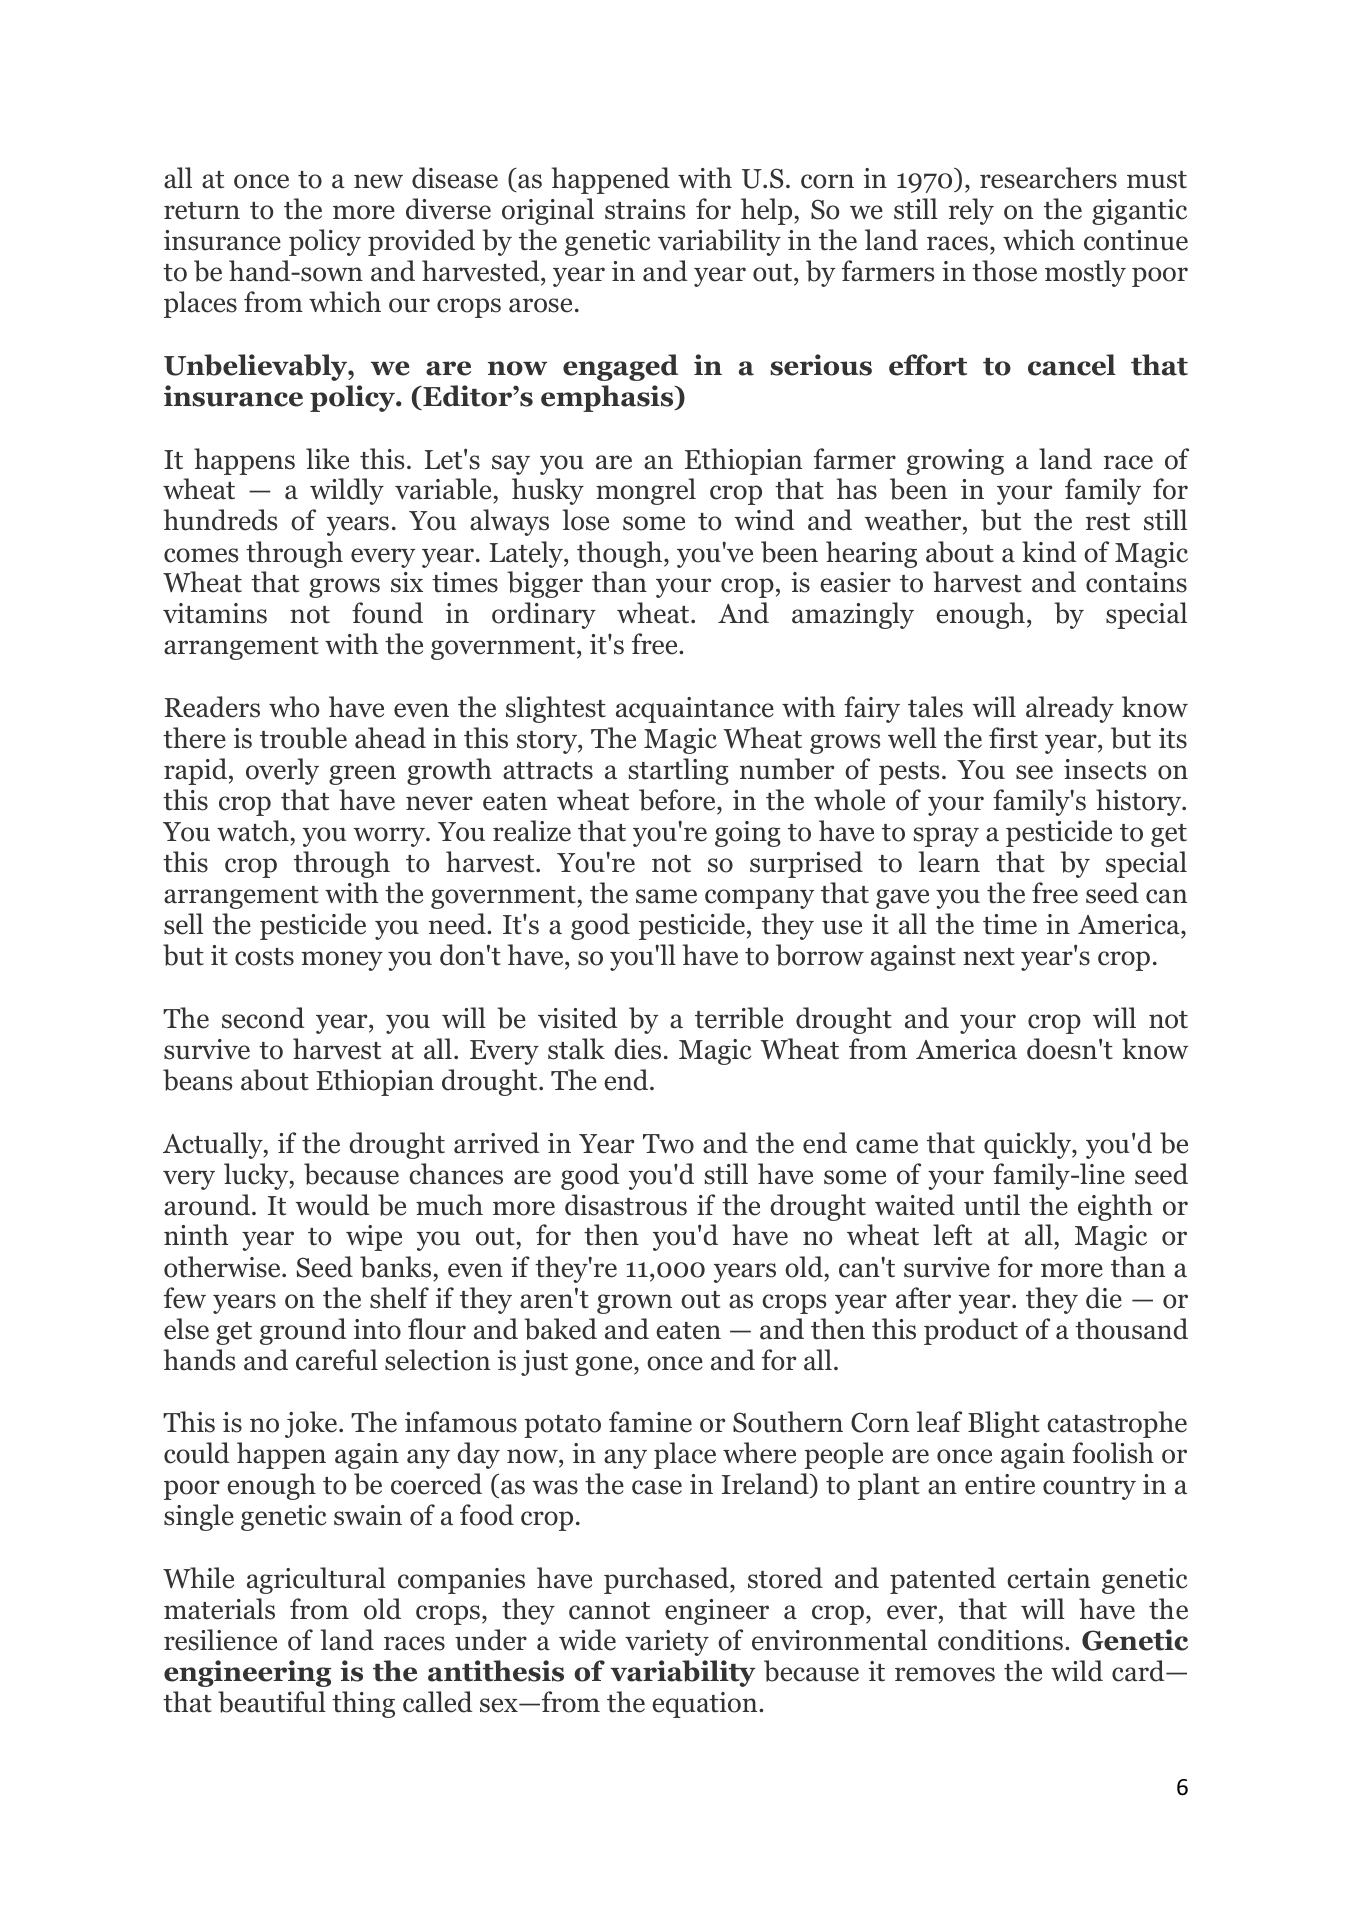  I want to click on variety, so click(667, 1643).
